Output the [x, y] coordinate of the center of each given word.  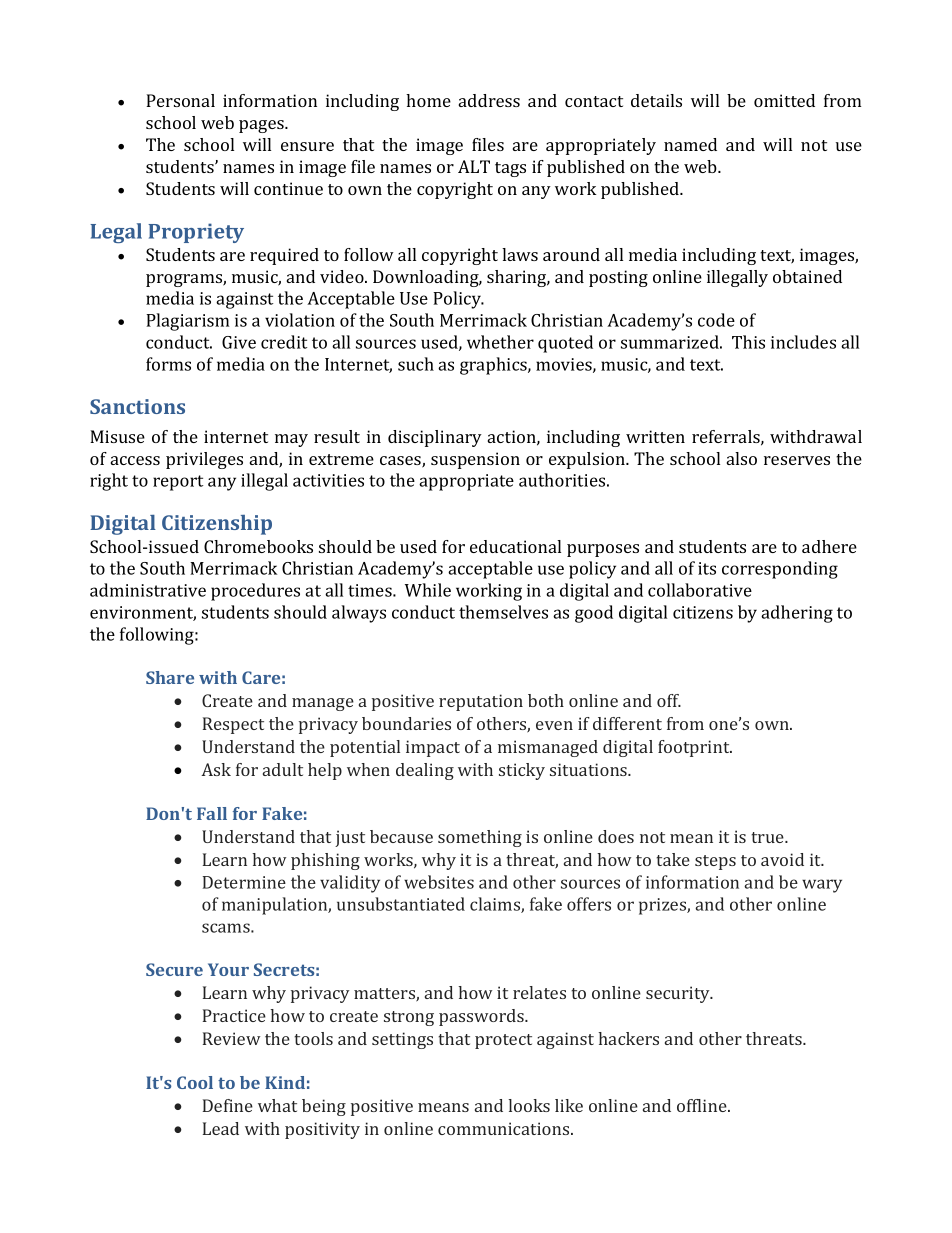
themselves [503, 612]
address [489, 100]
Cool [195, 1082]
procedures [255, 592]
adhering [797, 614]
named [690, 144]
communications [505, 1128]
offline [703, 1105]
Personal [180, 100]
